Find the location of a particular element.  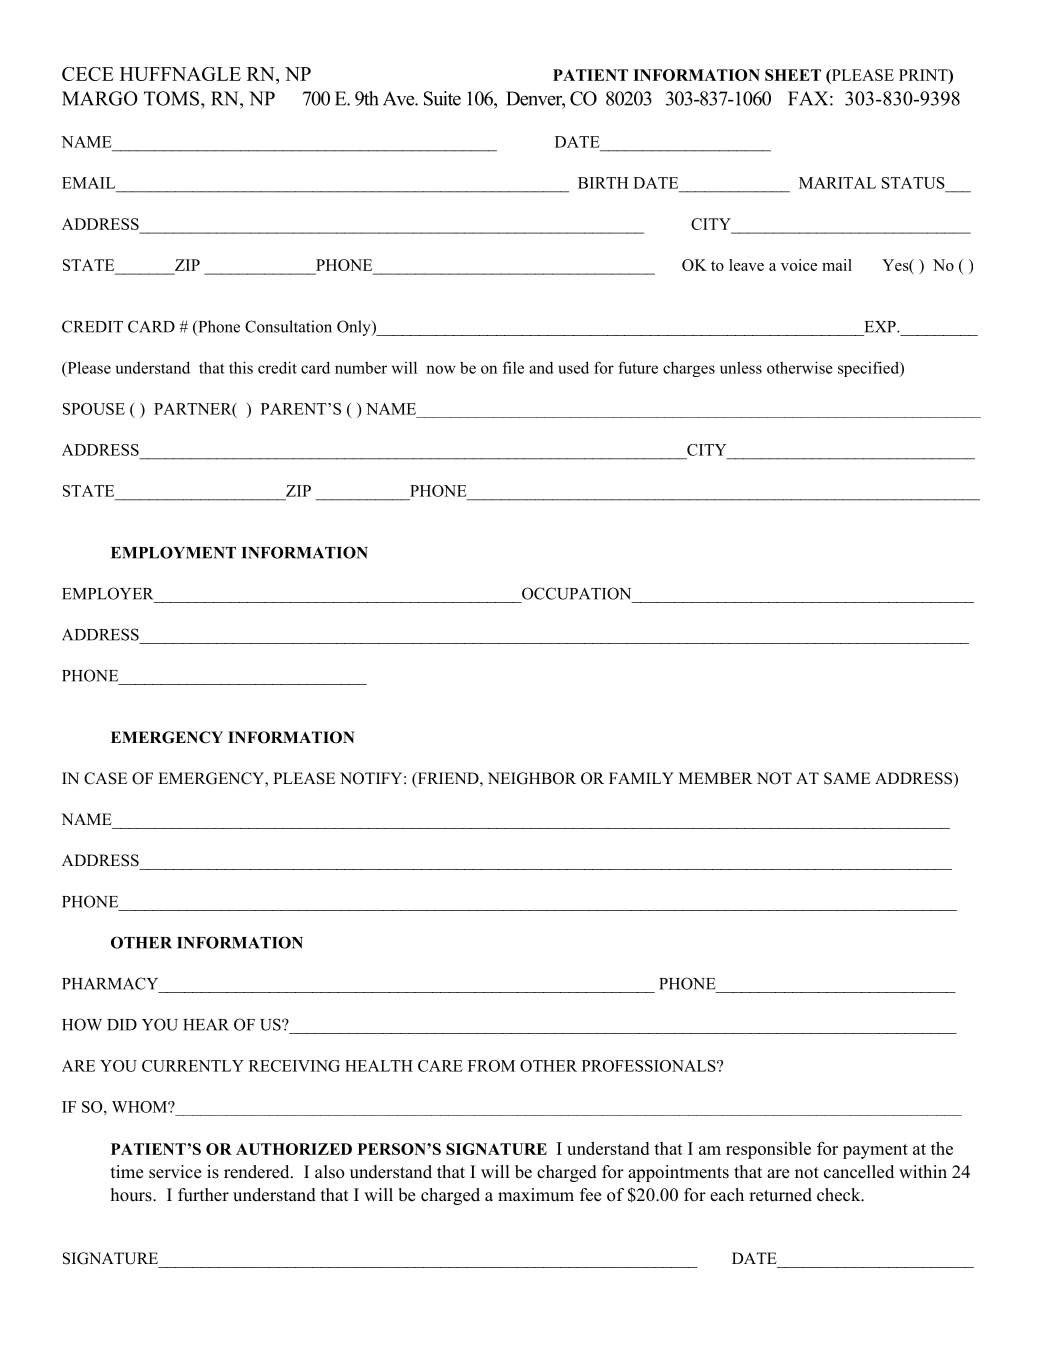

Suite is located at coordinates (442, 98).
